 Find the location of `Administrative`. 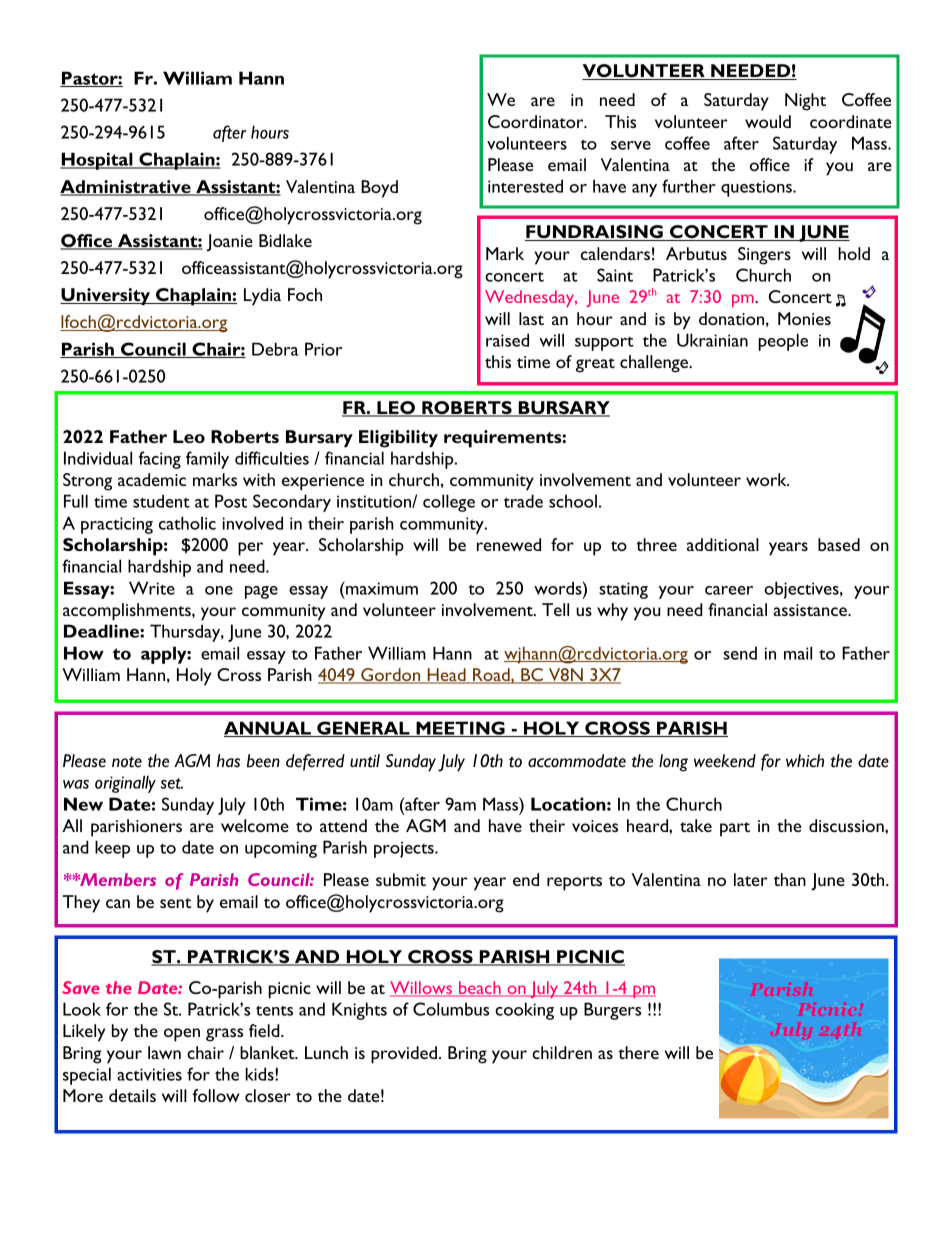

Administrative is located at coordinates (126, 188).
